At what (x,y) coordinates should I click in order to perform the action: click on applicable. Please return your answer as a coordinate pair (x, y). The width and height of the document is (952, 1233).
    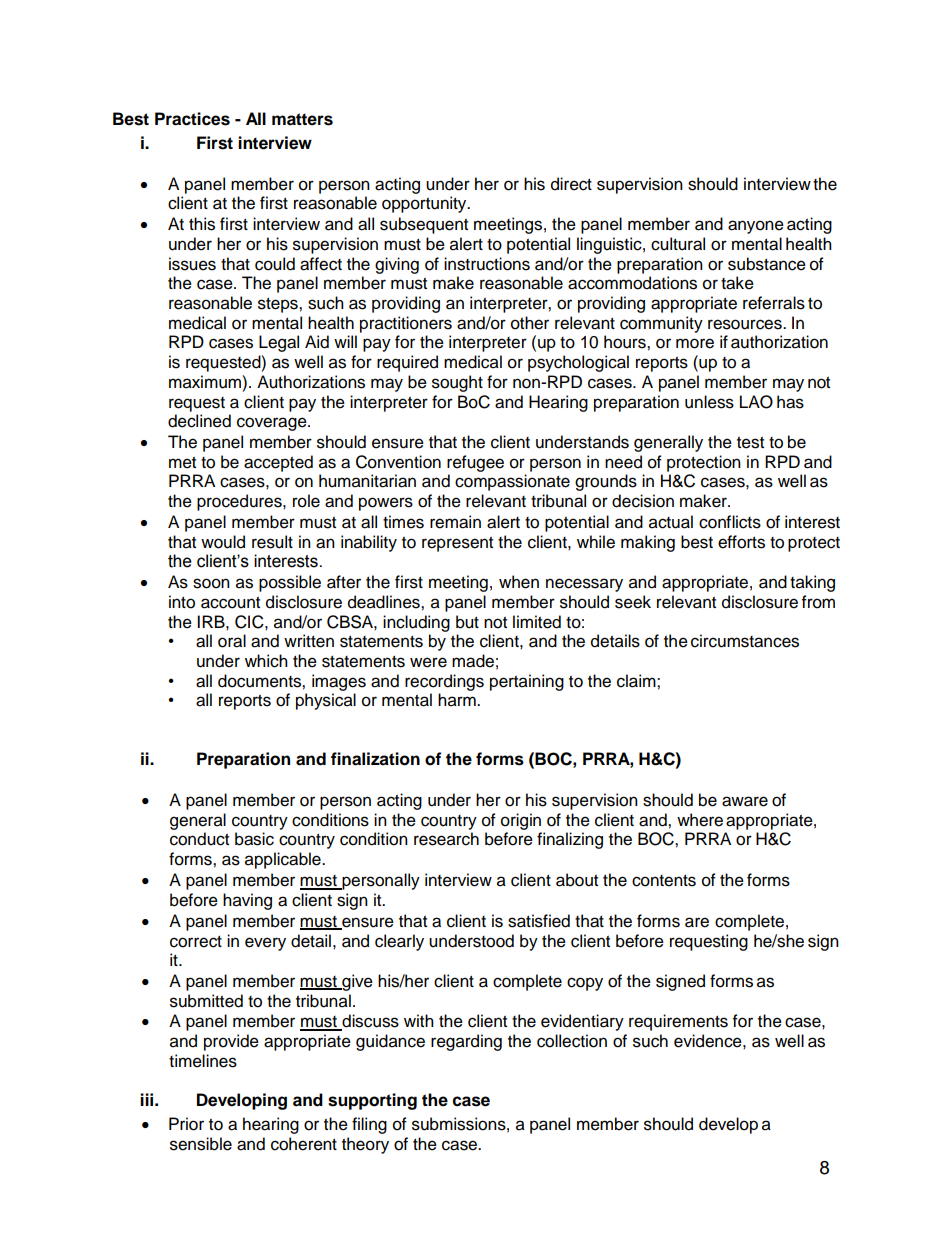
    Looking at the image, I should click on (284, 860).
